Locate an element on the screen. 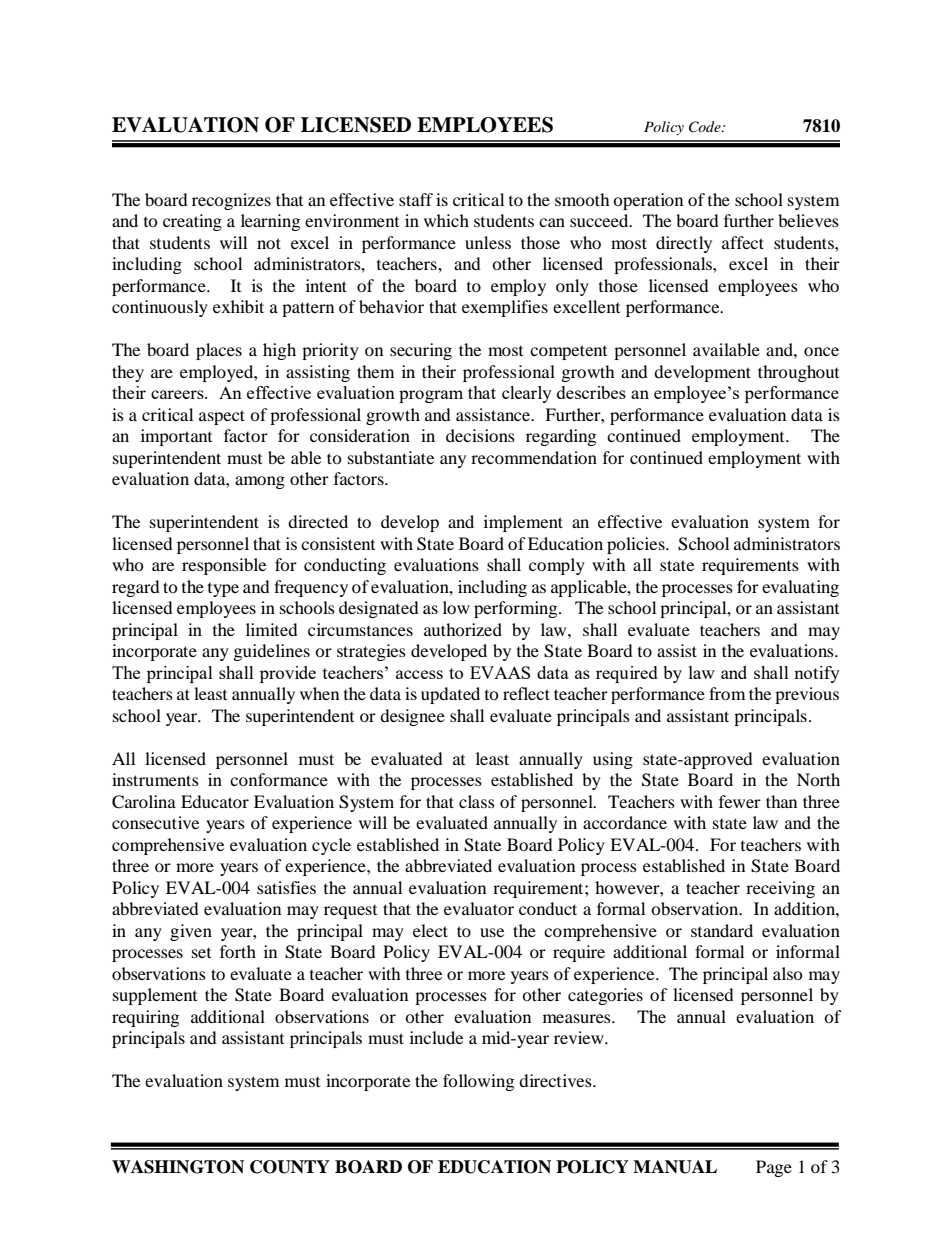 Image resolution: width=952 pixels, height=1233 pixels. Page is located at coordinates (774, 1168).
